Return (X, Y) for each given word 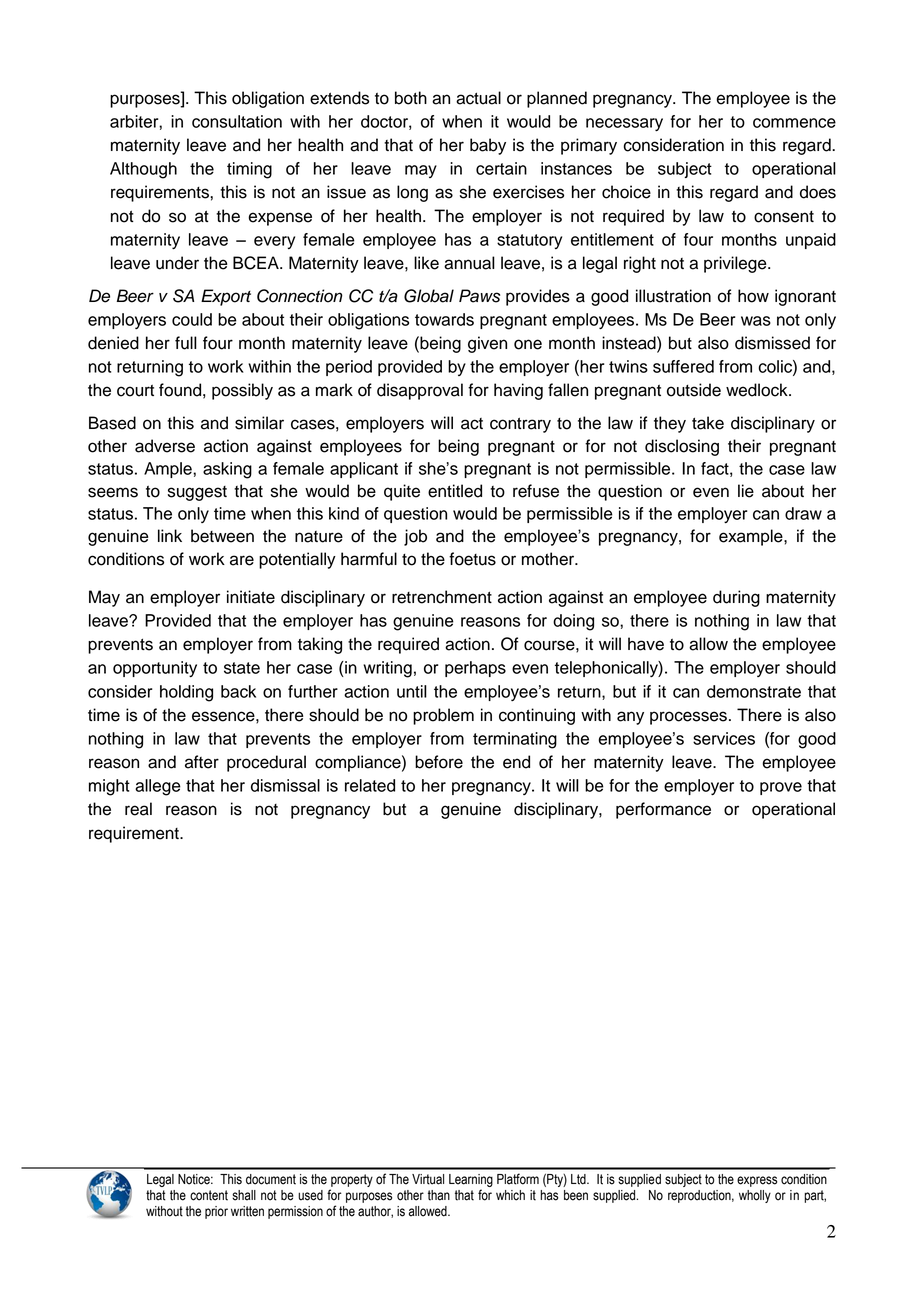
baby (488, 146)
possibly (242, 391)
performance (663, 810)
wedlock (758, 390)
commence (794, 123)
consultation (237, 121)
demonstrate (754, 691)
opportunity (155, 669)
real (138, 809)
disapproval (420, 391)
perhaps (475, 669)
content (209, 1195)
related (370, 785)
